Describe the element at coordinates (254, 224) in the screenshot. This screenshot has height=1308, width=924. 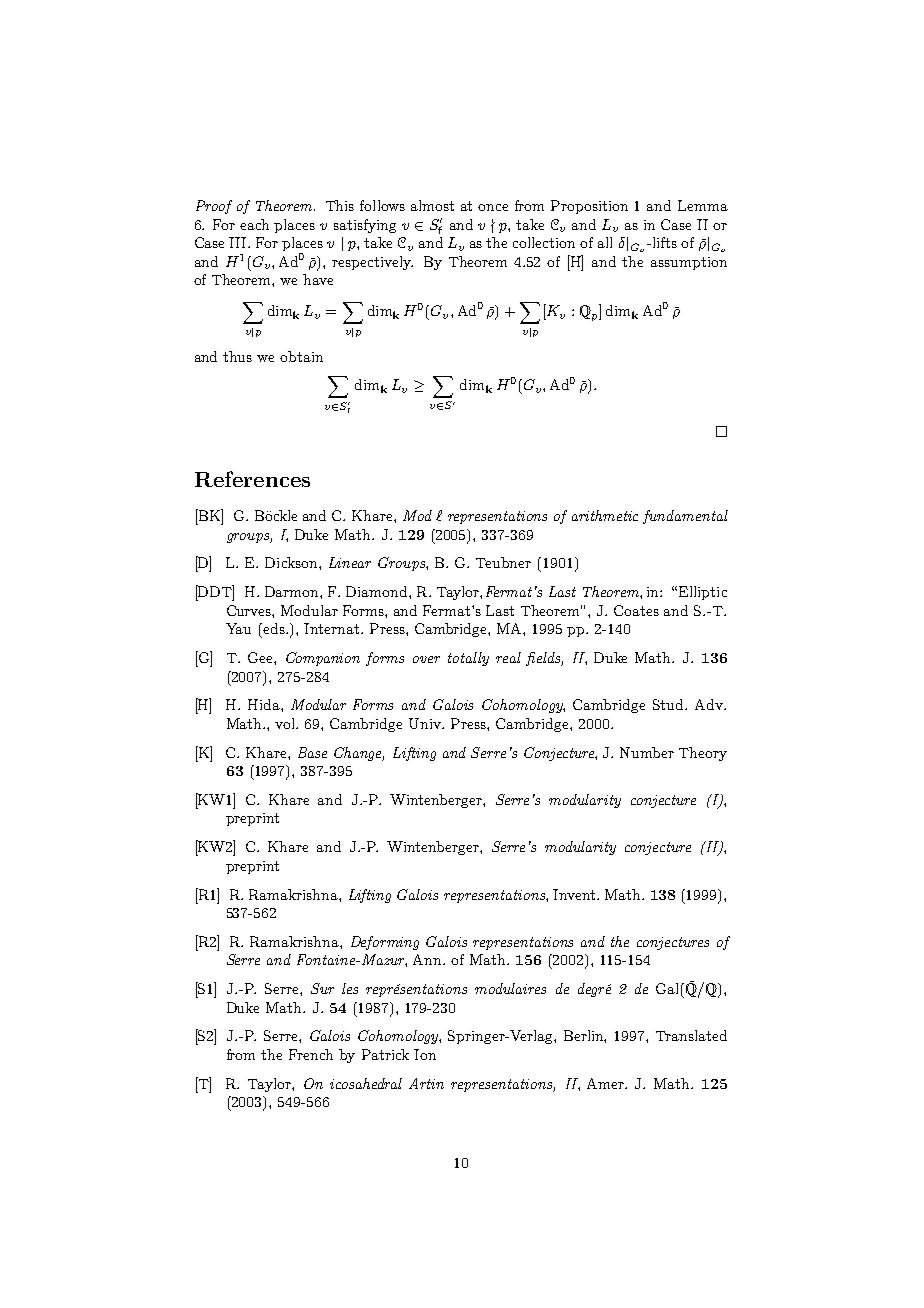
I see `each` at that location.
